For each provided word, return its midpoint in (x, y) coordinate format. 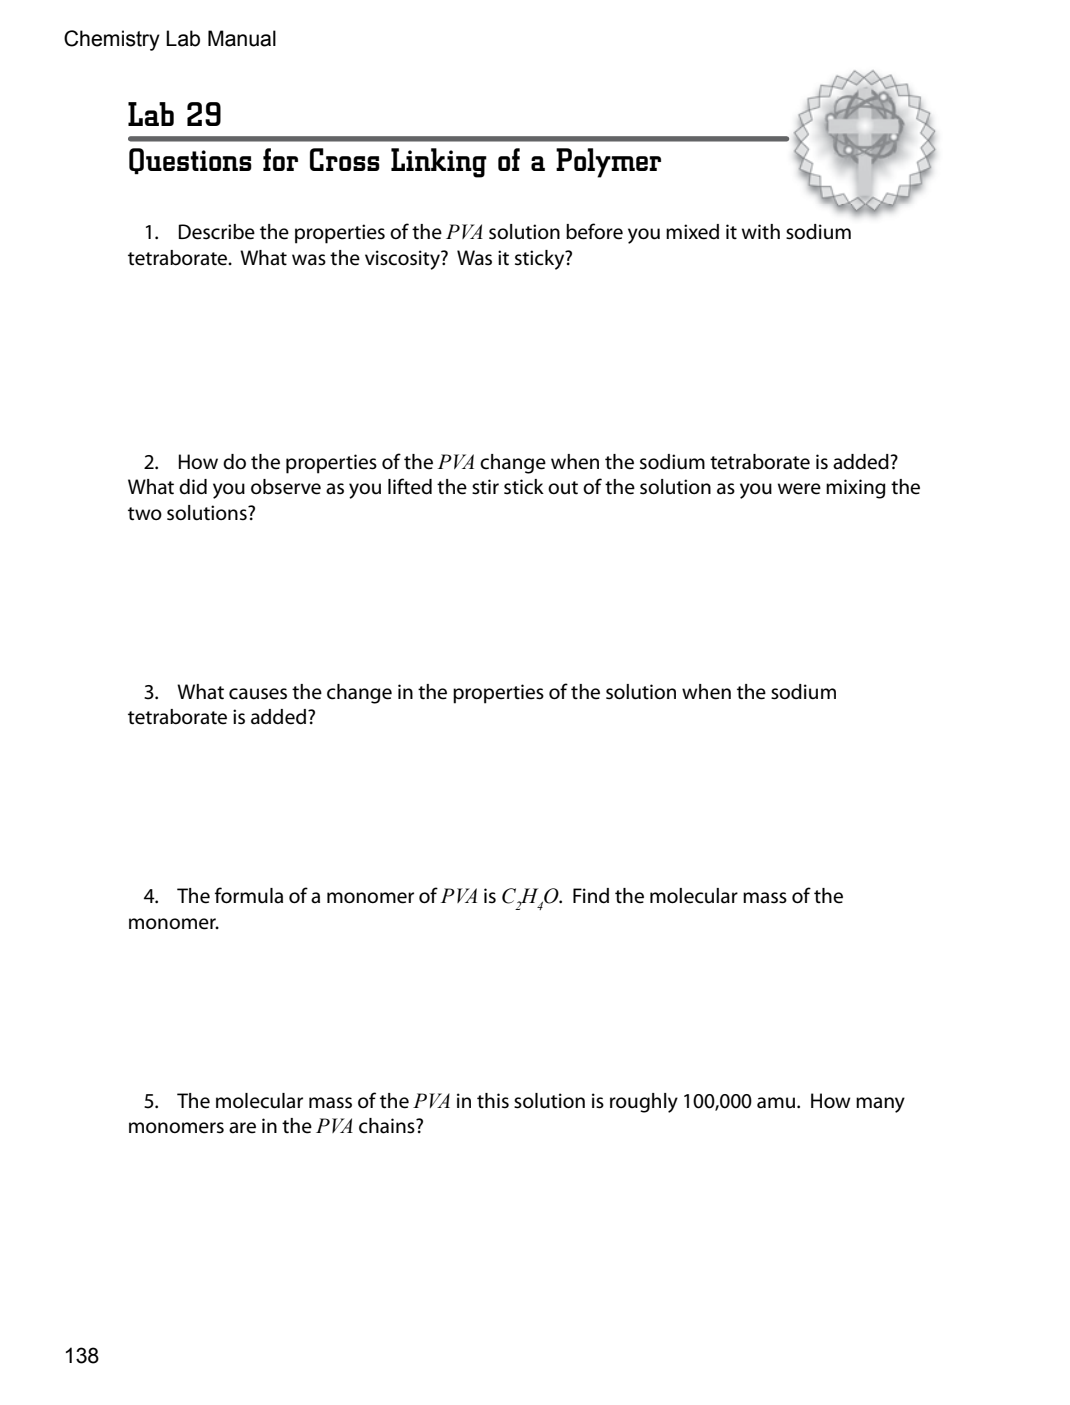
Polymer (608, 163)
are (242, 1128)
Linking (439, 163)
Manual (242, 38)
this (493, 1101)
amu (777, 1103)
